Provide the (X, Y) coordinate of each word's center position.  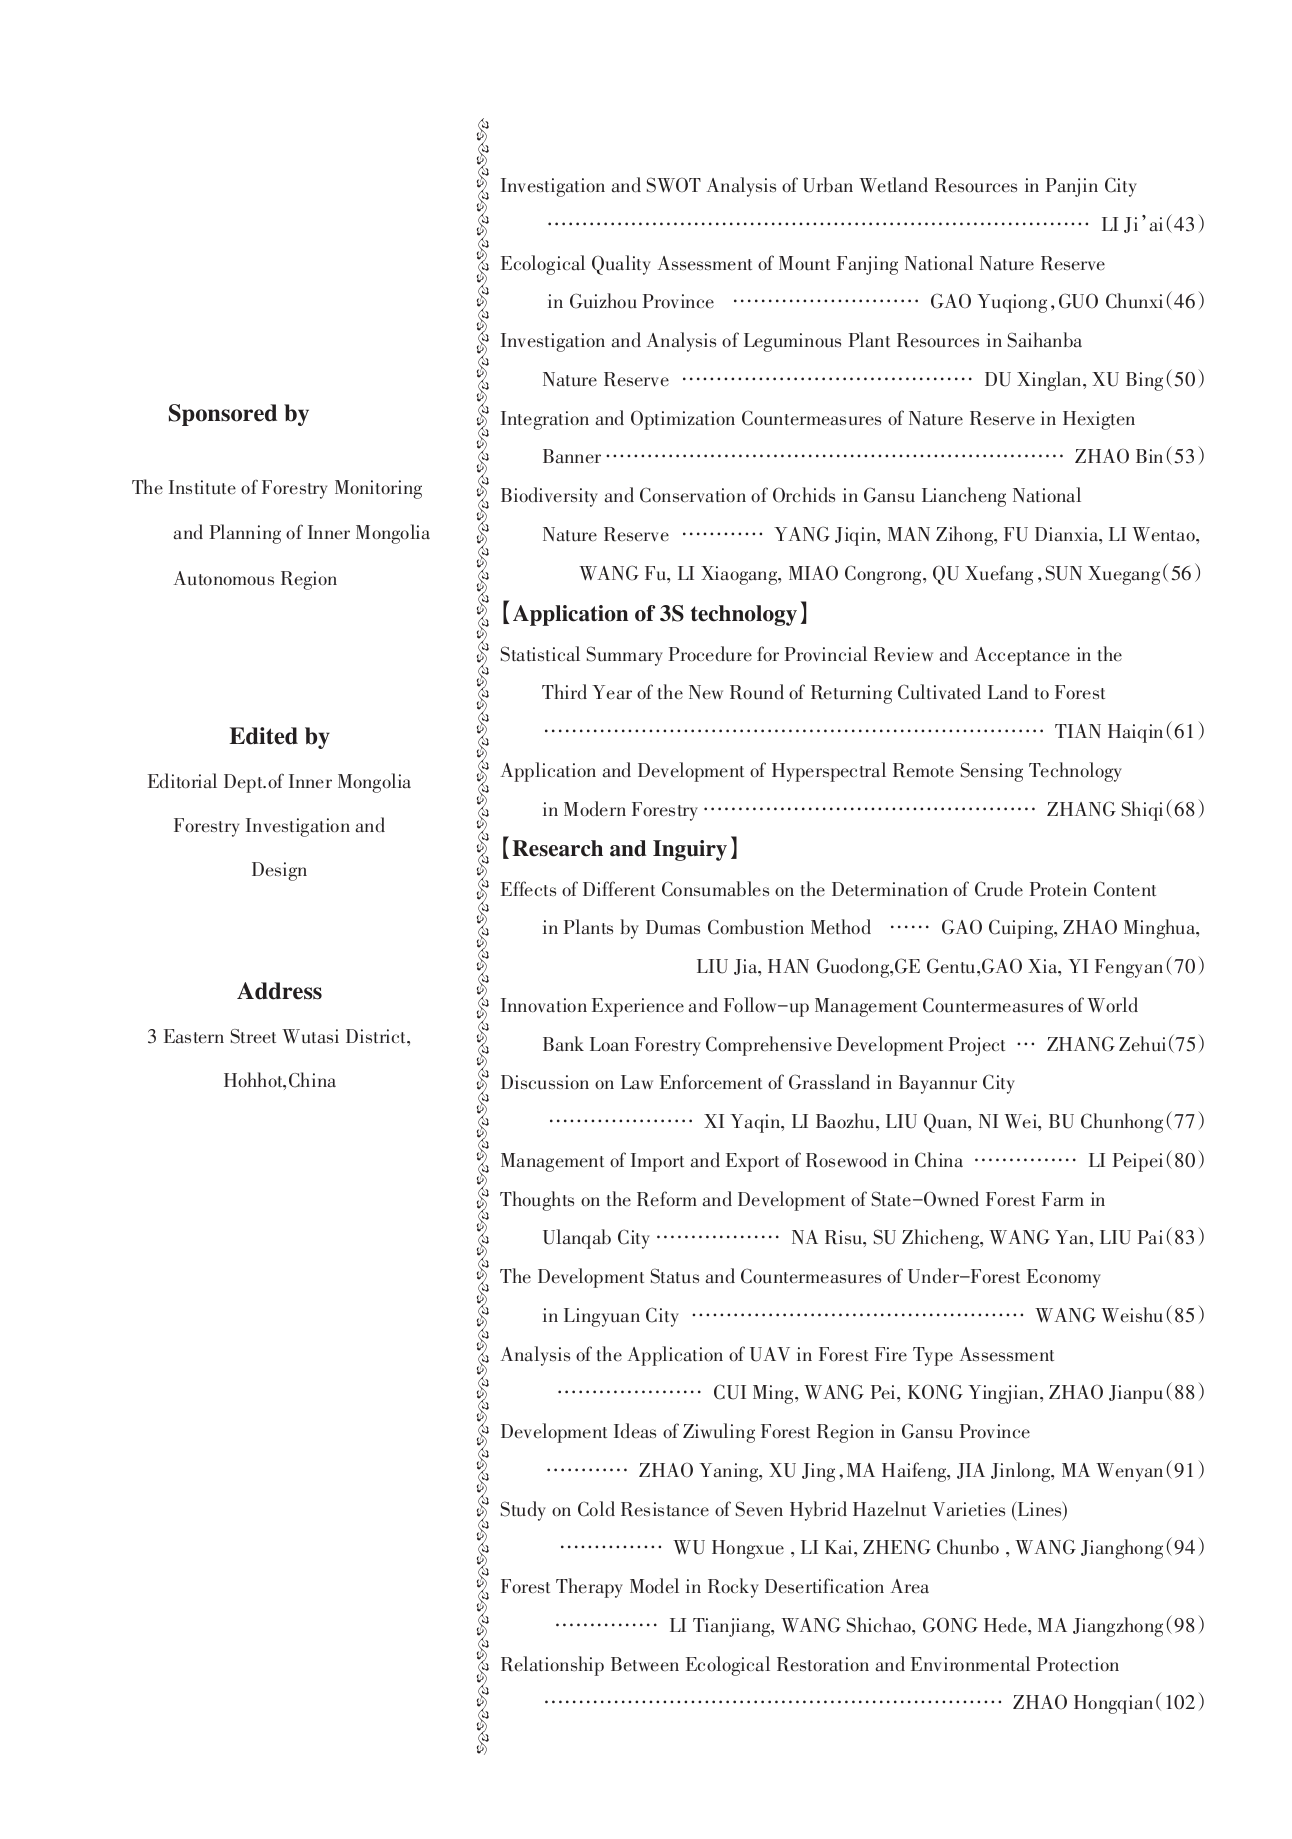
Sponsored (223, 415)
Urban (828, 185)
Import (657, 1162)
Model (654, 1586)
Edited (263, 736)
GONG (950, 1625)
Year (612, 692)
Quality (621, 265)
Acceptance (1022, 656)
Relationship (552, 1666)
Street (253, 1036)
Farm (1063, 1199)
